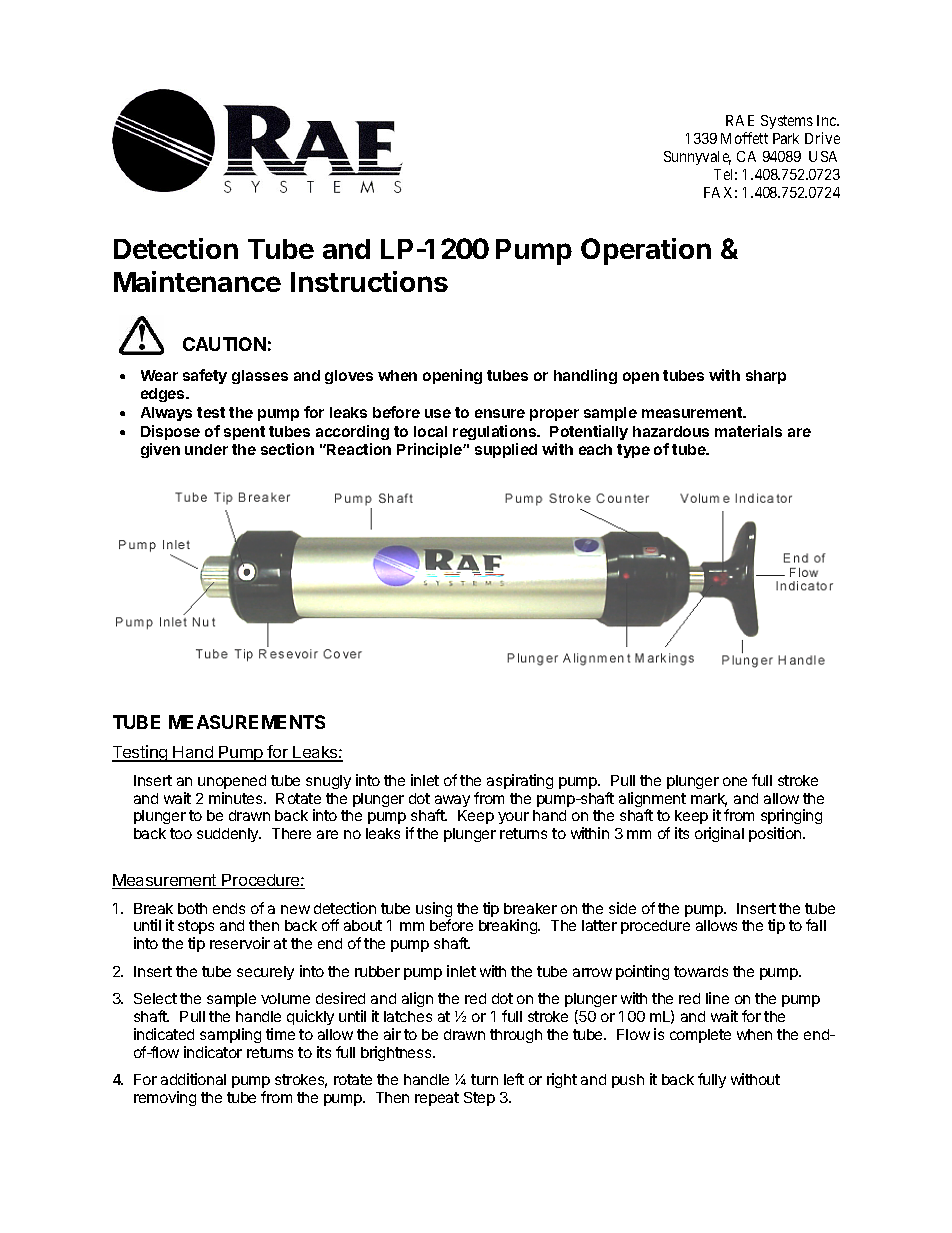 The image size is (952, 1233). What do you see at coordinates (514, 1079) in the document?
I see `left` at bounding box center [514, 1079].
